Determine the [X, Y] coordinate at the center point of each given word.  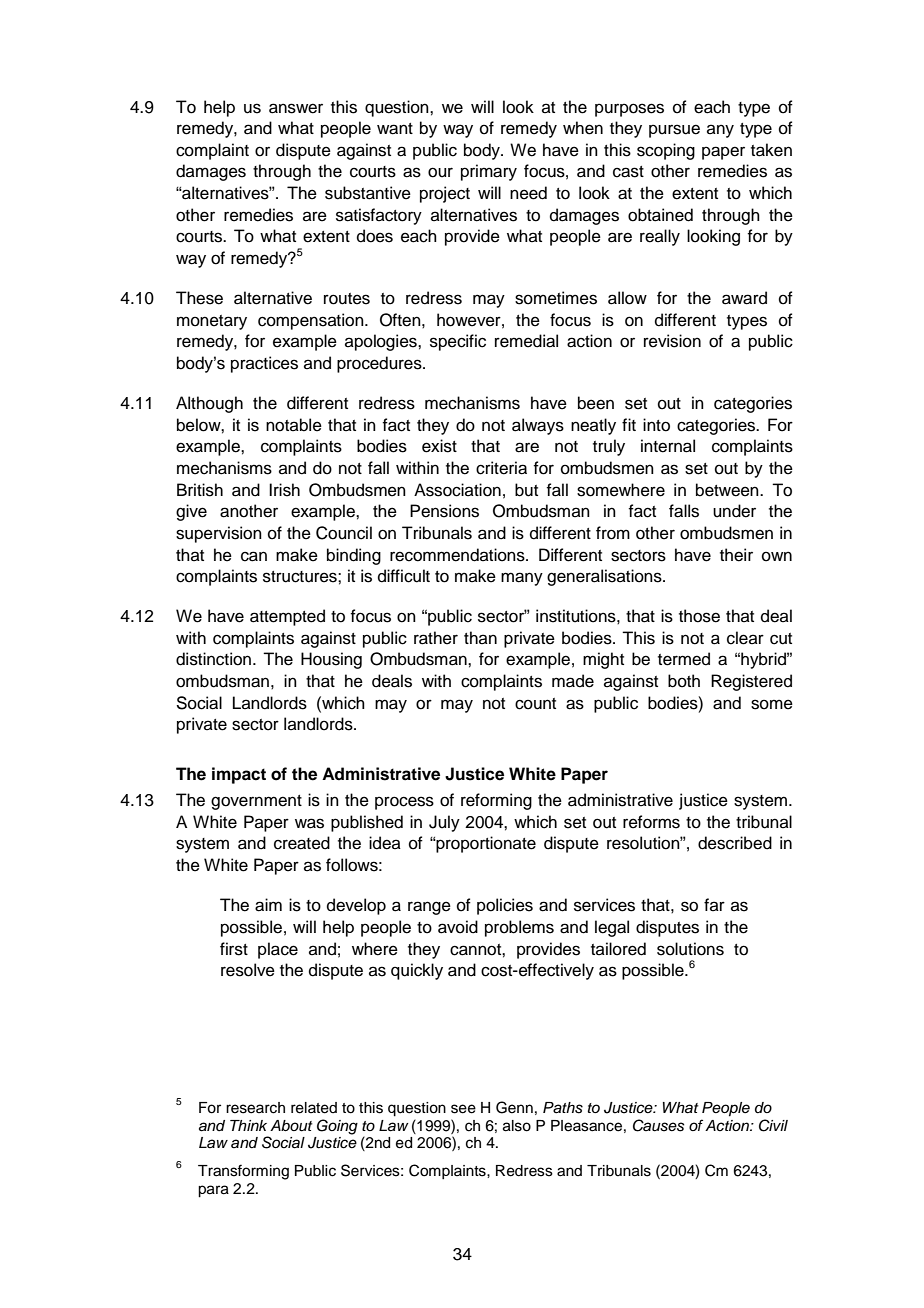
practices [264, 364]
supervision [219, 534]
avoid [458, 927]
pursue [674, 131]
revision [672, 341]
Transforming [243, 1172]
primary [489, 172]
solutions [690, 949]
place [278, 950]
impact [239, 775]
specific [458, 342]
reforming [496, 801]
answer [296, 108]
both [684, 681]
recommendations [458, 555]
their [736, 555]
